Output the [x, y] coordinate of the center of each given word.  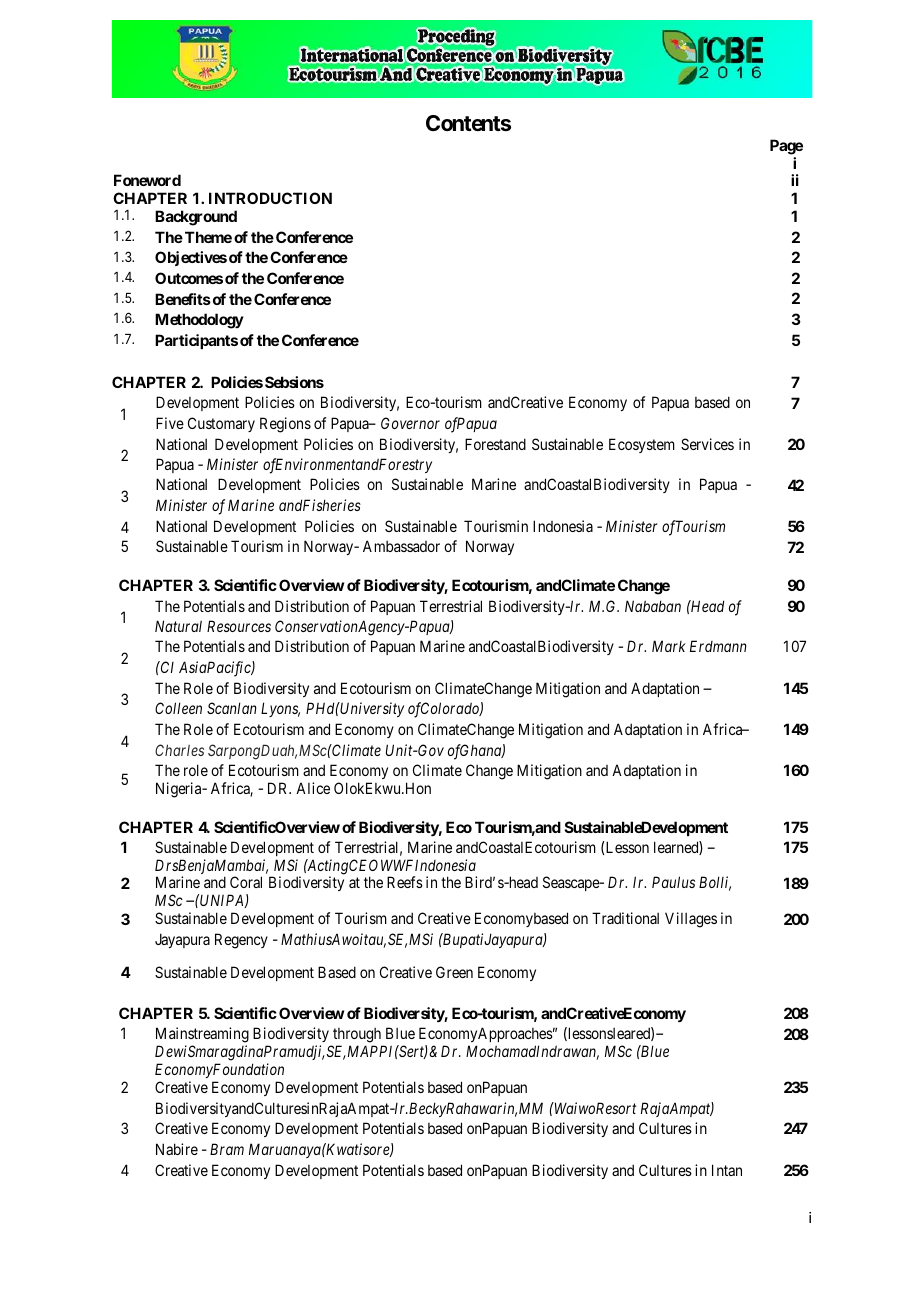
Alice [313, 788]
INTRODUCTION [270, 198]
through [357, 1037]
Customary [221, 424]
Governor [410, 423]
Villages [691, 920]
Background [196, 218]
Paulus [673, 882]
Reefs [405, 882]
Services [707, 444]
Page [786, 147]
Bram [227, 1149]
